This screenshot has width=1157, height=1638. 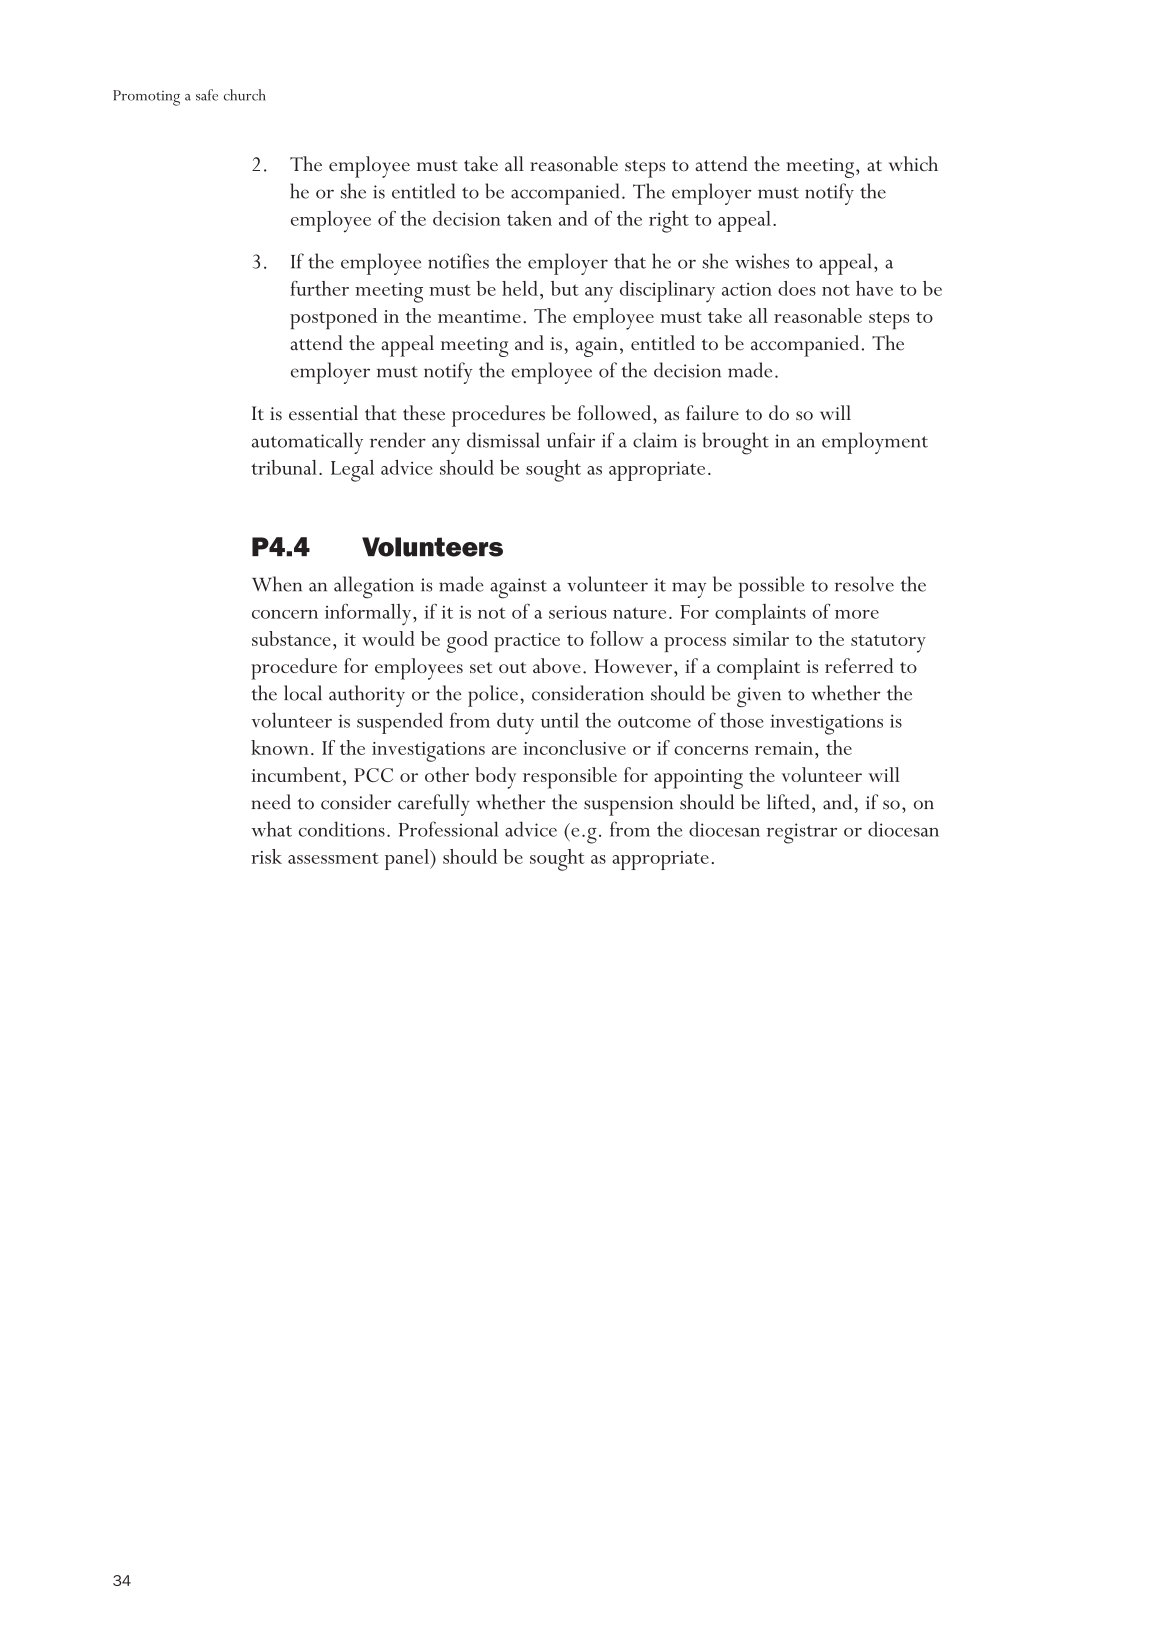 What do you see at coordinates (503, 440) in the screenshot?
I see `dismissal` at bounding box center [503, 440].
